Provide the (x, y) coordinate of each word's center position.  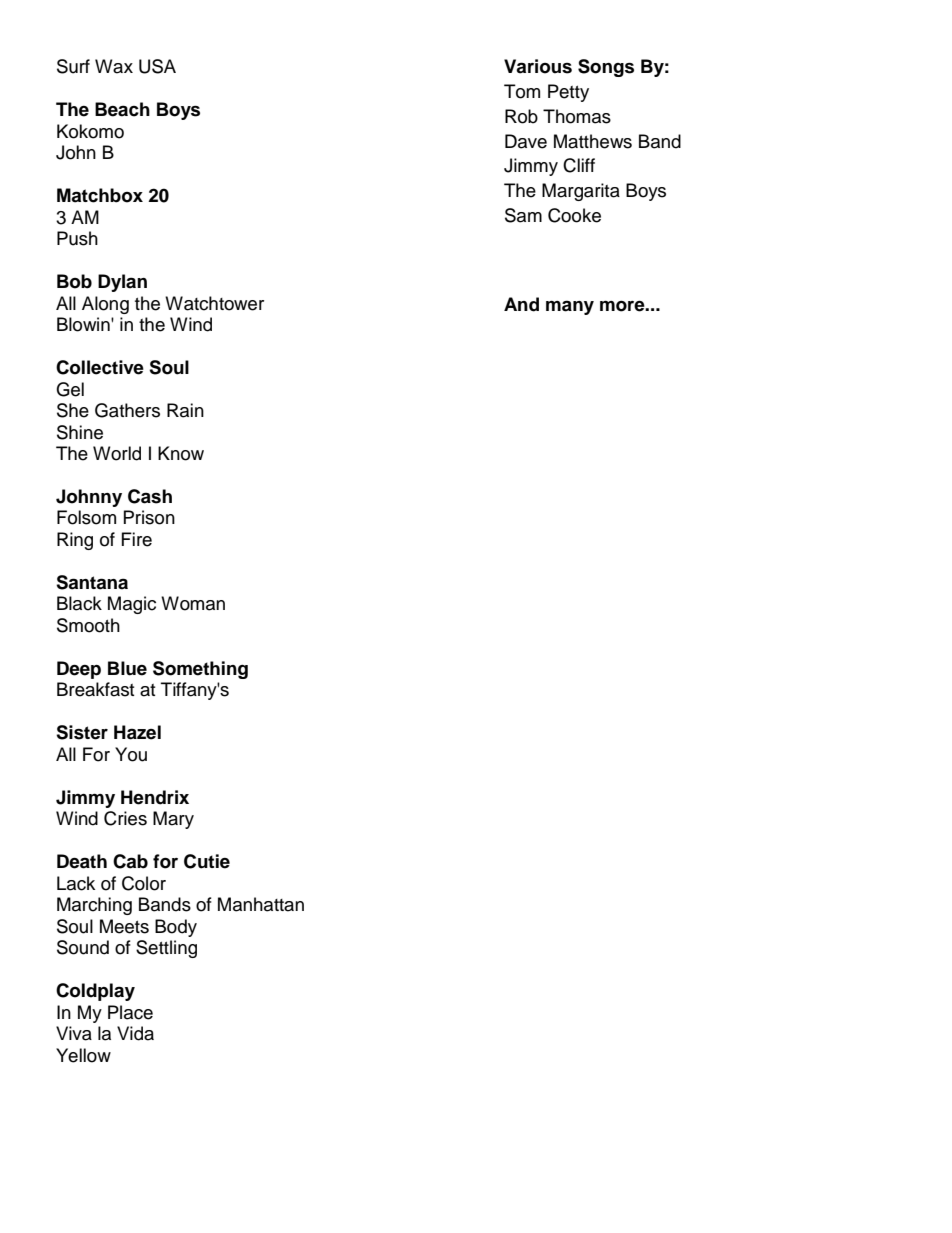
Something (200, 670)
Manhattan (261, 904)
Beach (122, 109)
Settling (166, 949)
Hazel (137, 732)
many (570, 307)
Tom (522, 91)
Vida (135, 1033)
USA (157, 66)
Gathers (127, 410)
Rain (185, 410)
